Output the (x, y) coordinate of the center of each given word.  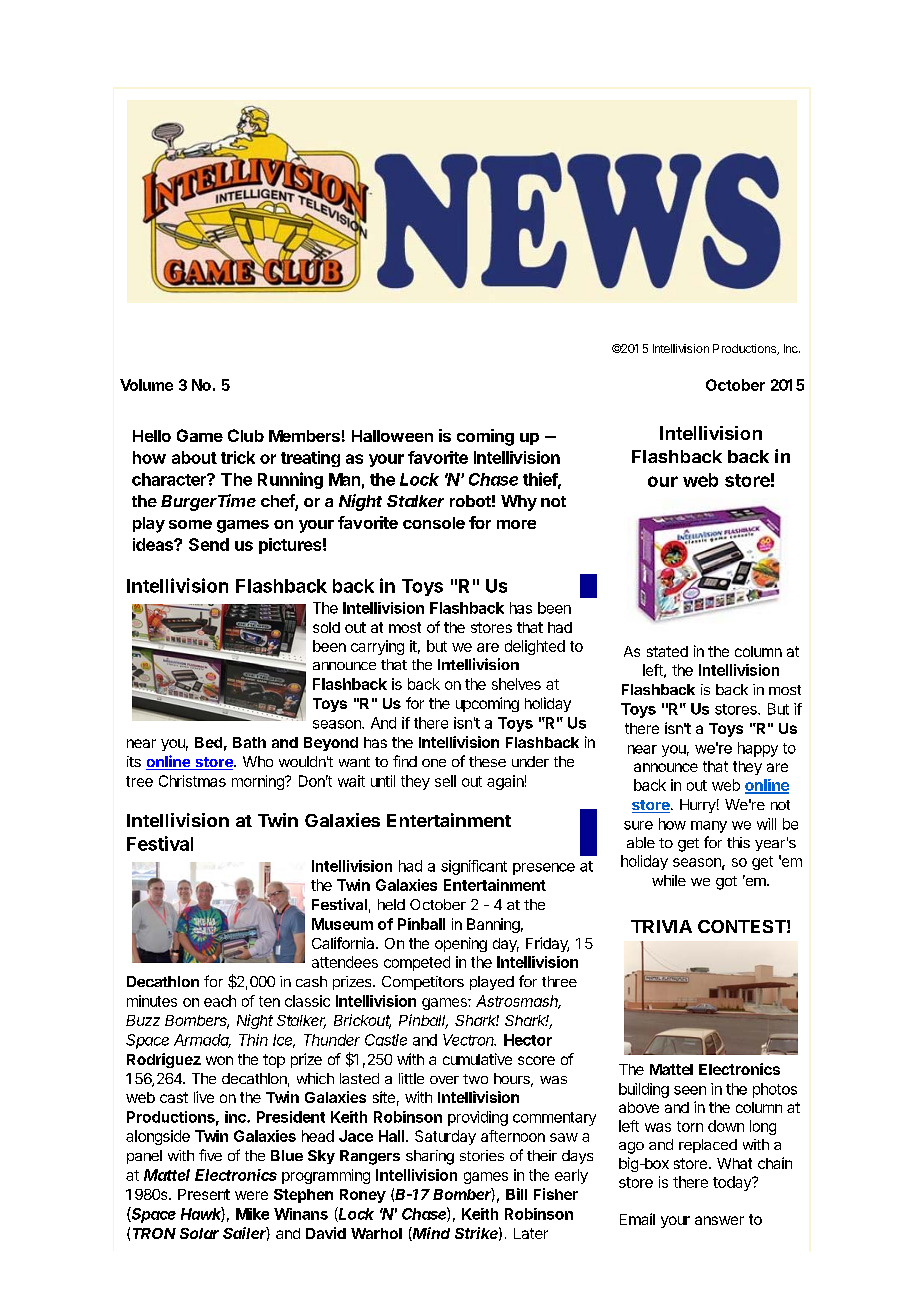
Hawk (203, 1214)
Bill (516, 1194)
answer (719, 1220)
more (516, 524)
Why (519, 503)
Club (246, 435)
